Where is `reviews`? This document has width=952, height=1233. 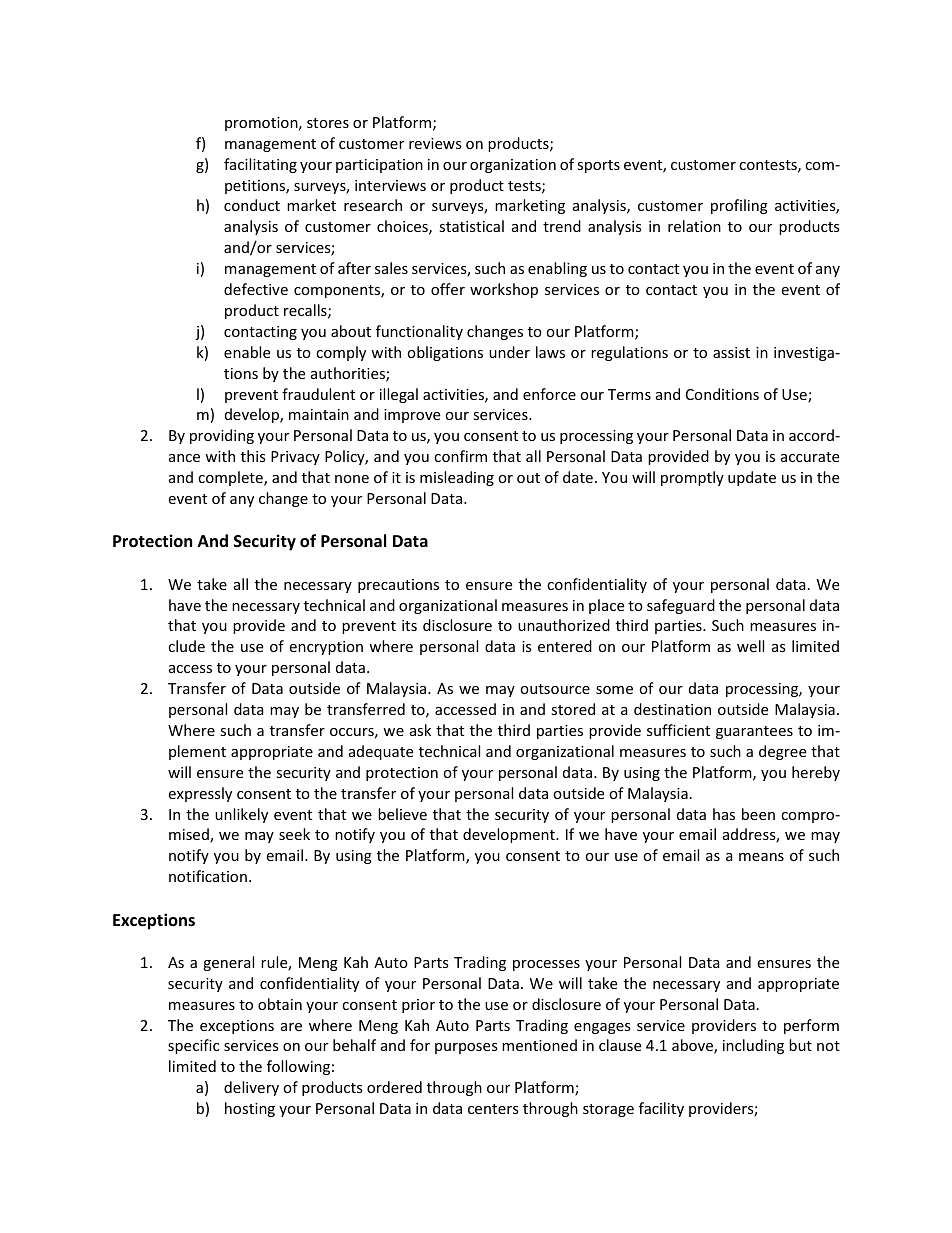
reviews is located at coordinates (435, 143).
